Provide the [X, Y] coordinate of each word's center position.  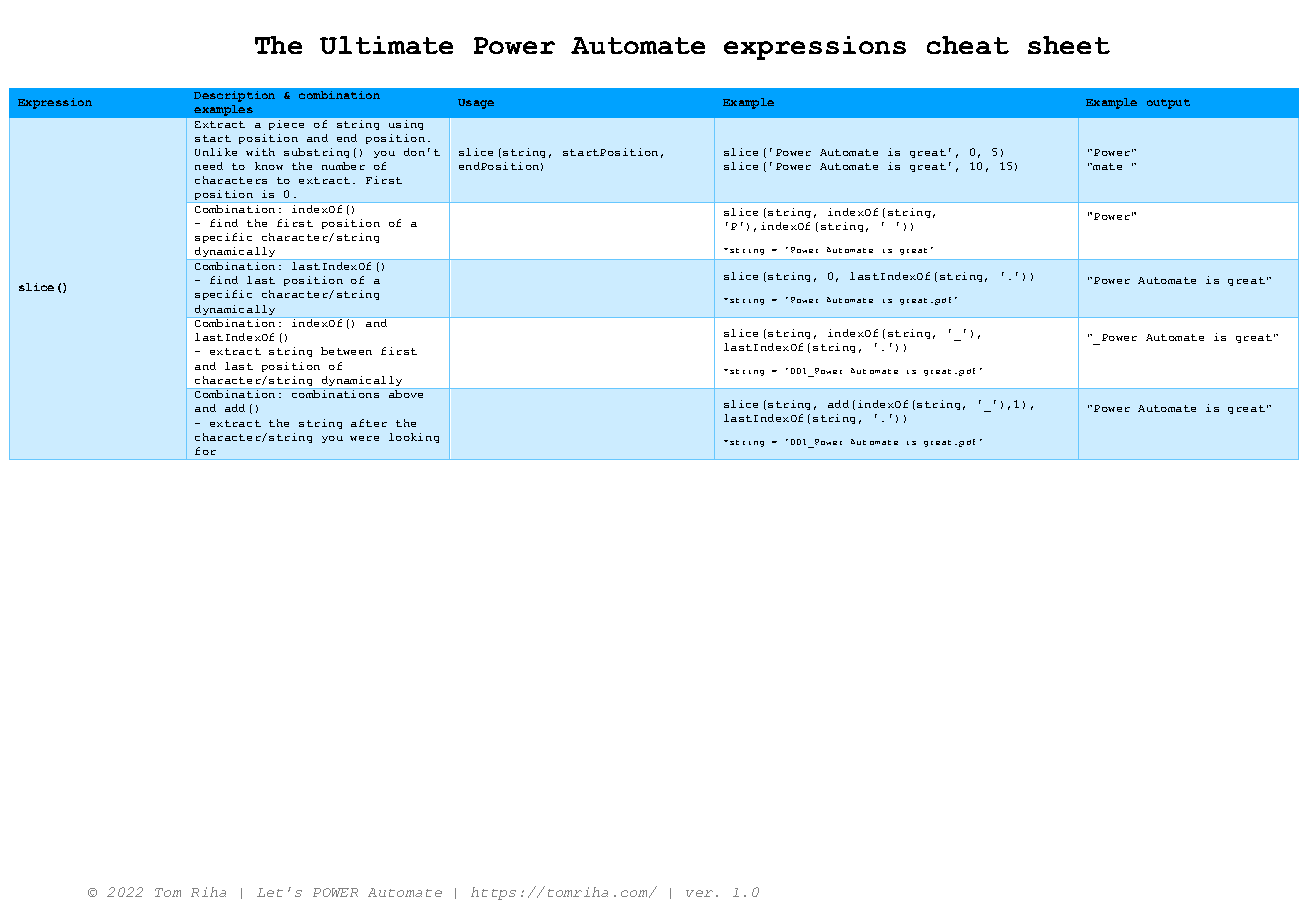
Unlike [216, 152]
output [1168, 104]
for [205, 451]
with [260, 152]
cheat [968, 45]
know [269, 166]
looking [414, 438]
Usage [476, 104]
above [406, 394]
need [209, 166]
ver [699, 893]
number [343, 166]
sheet [1069, 45]
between [346, 351]
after [369, 423]
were [364, 438]
